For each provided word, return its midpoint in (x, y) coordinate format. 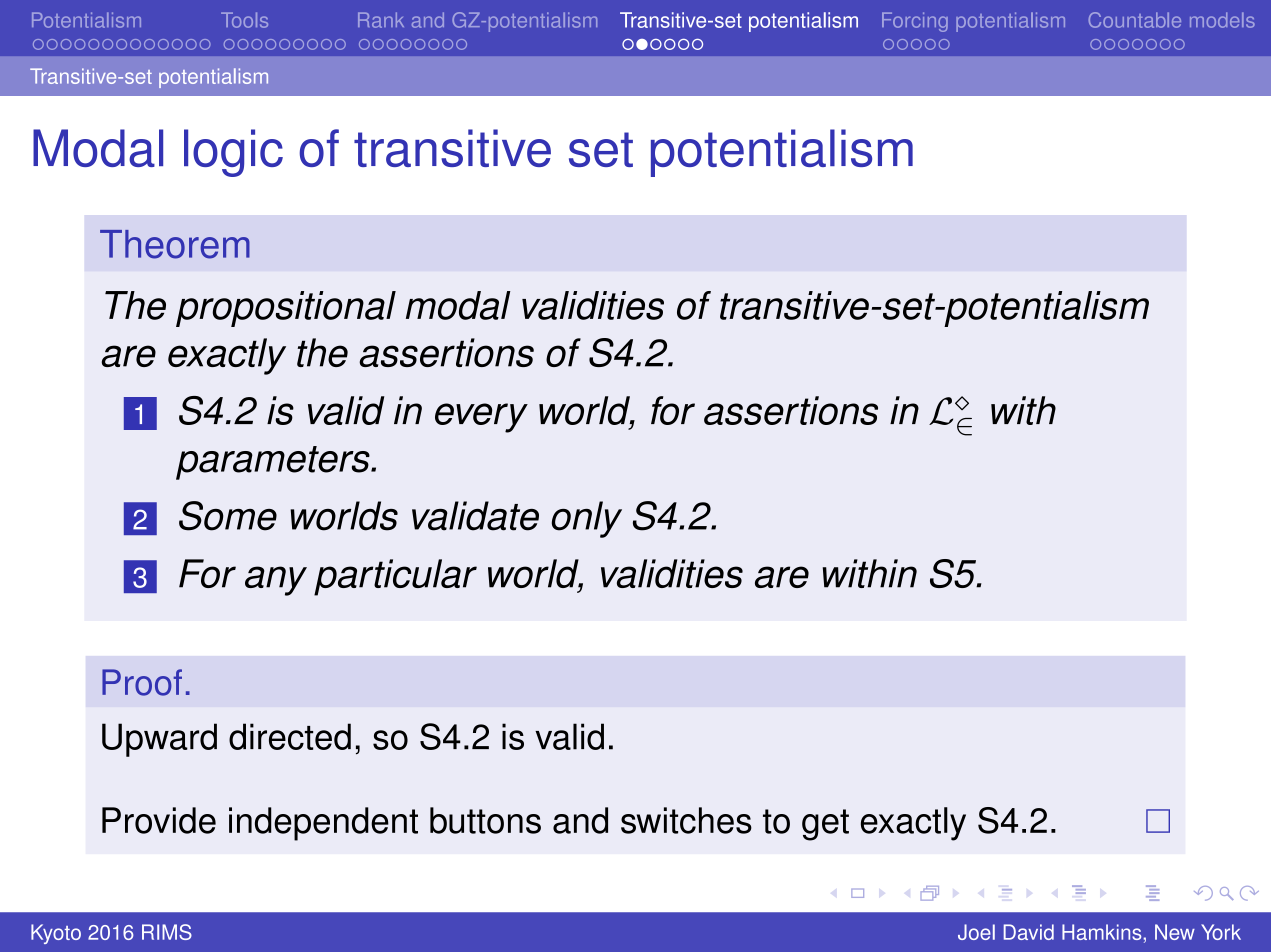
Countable (1135, 20)
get (825, 825)
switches (686, 820)
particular (395, 577)
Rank (381, 20)
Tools (244, 20)
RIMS (167, 932)
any (276, 581)
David (1029, 932)
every (481, 418)
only (587, 519)
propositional (286, 309)
